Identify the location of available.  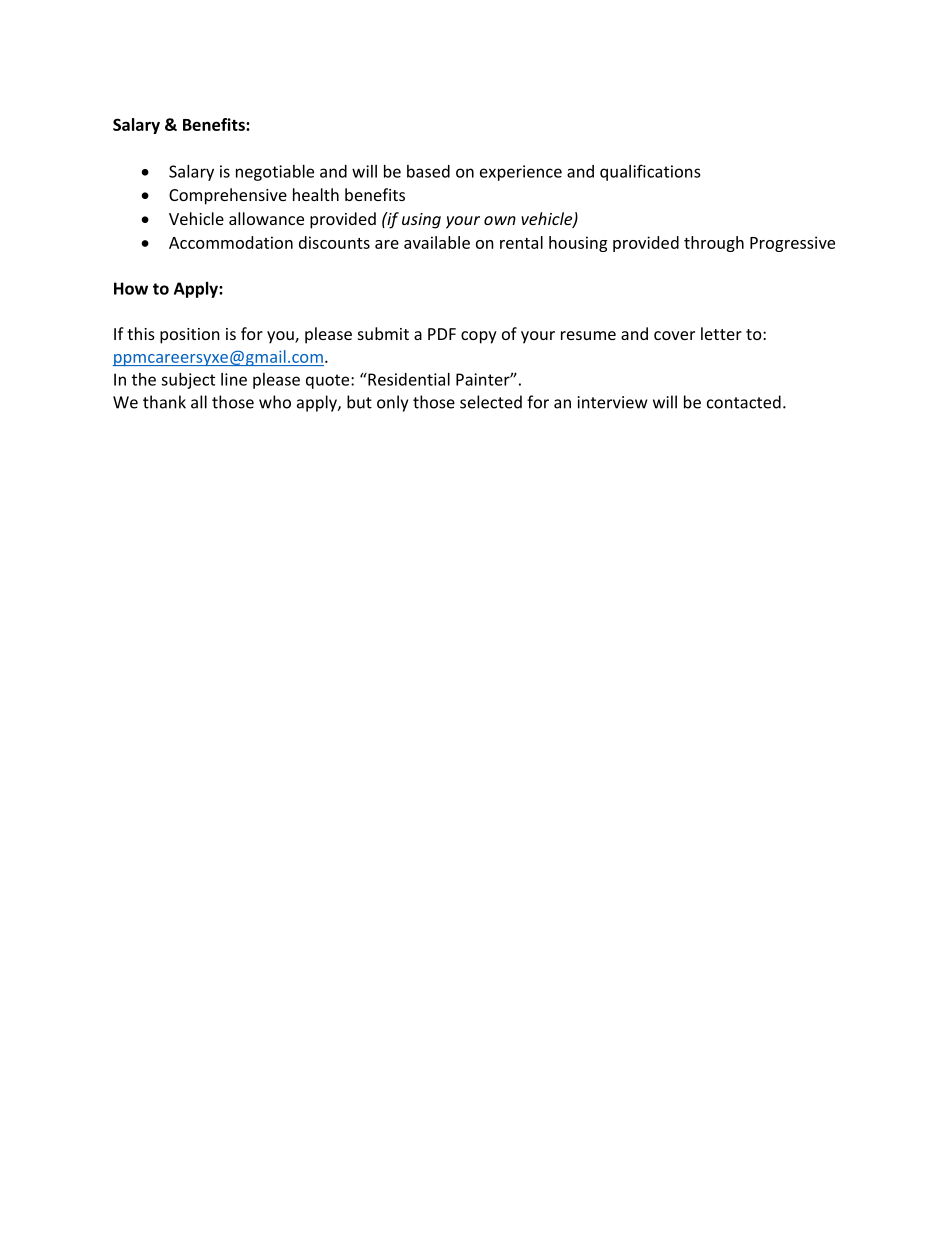
(437, 242).
